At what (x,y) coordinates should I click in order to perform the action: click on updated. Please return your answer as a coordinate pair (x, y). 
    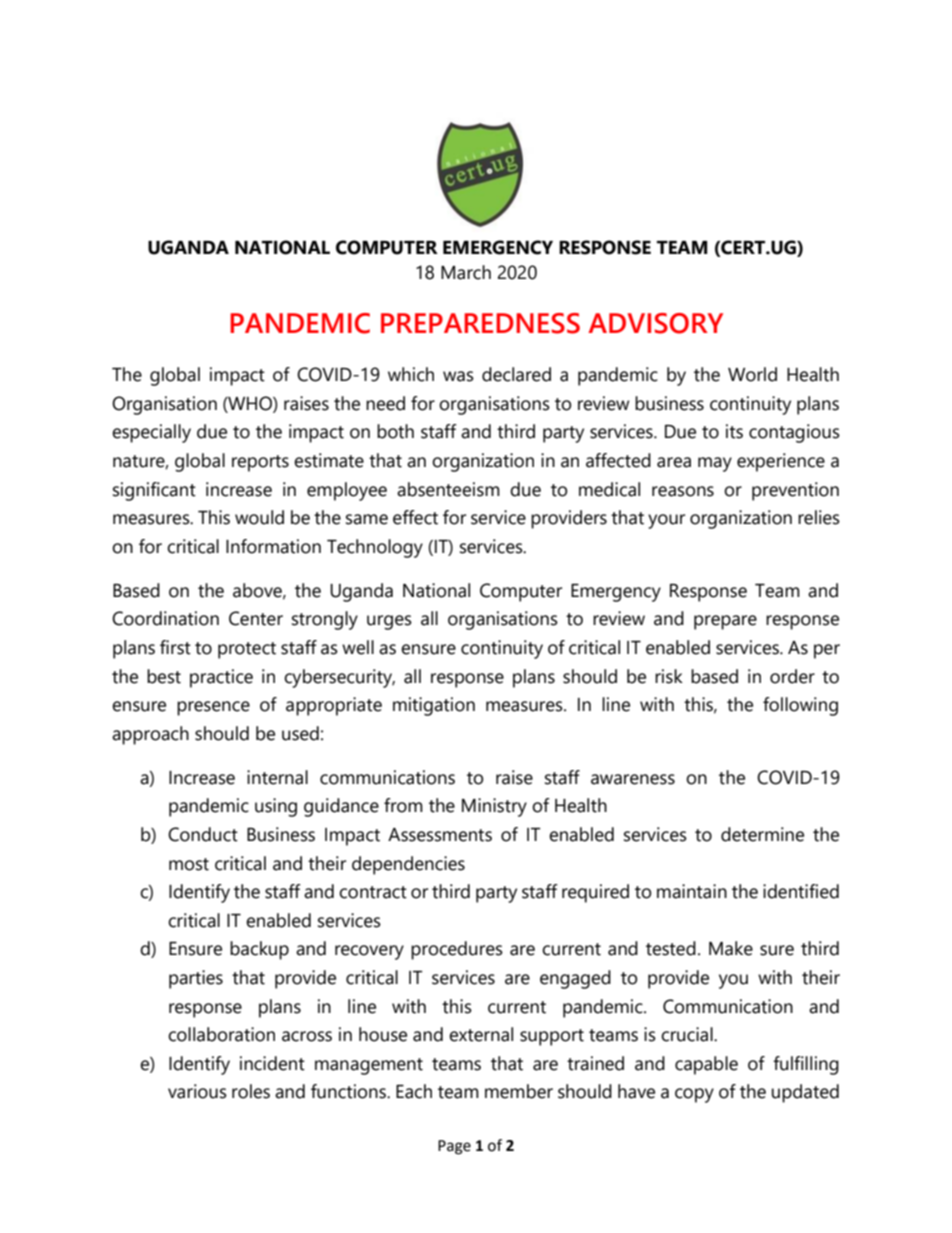
    Looking at the image, I should click on (805, 1093).
